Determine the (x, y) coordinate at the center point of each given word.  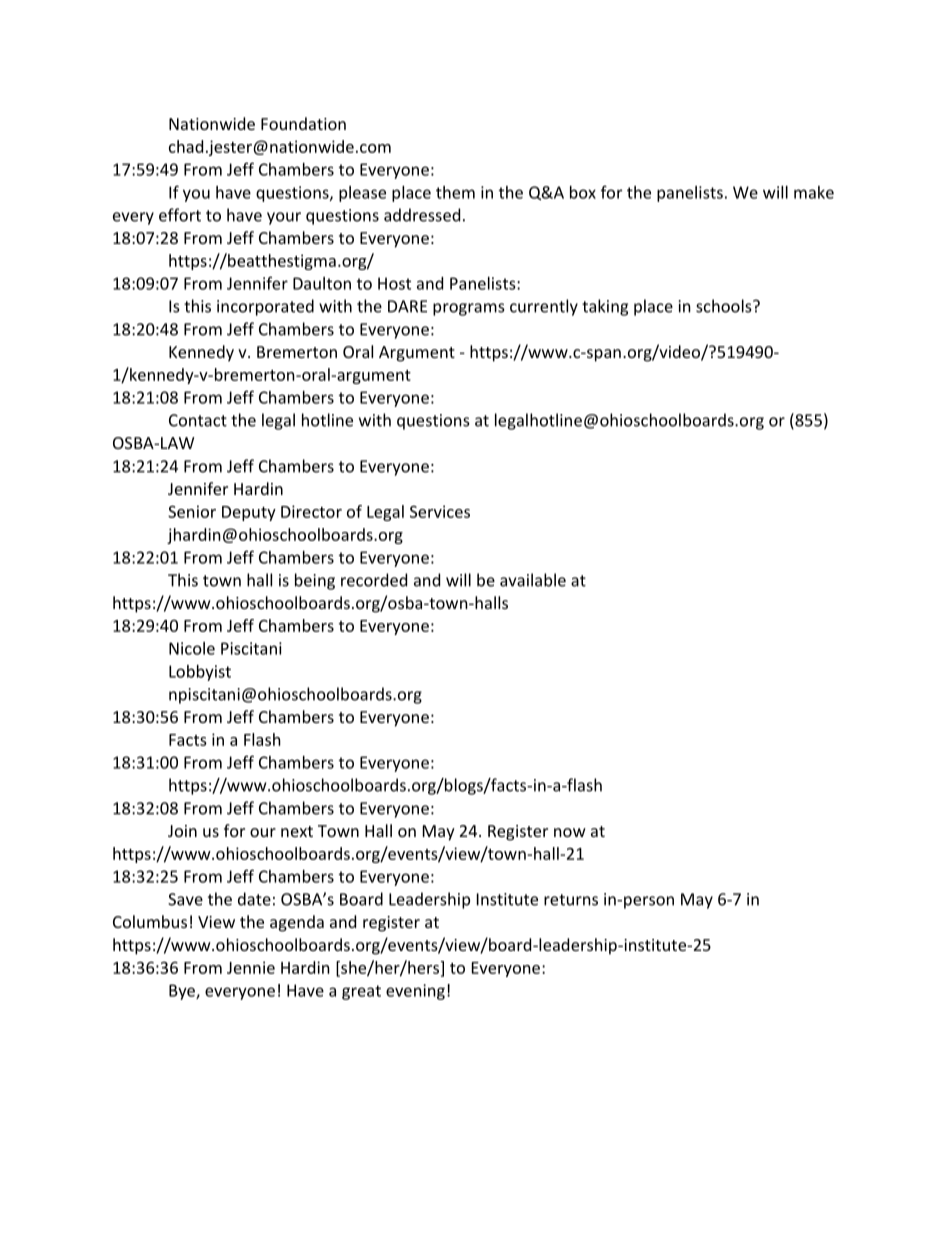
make (814, 192)
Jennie (251, 967)
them (455, 192)
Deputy (249, 513)
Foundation (303, 123)
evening (415, 992)
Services (440, 511)
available (533, 580)
